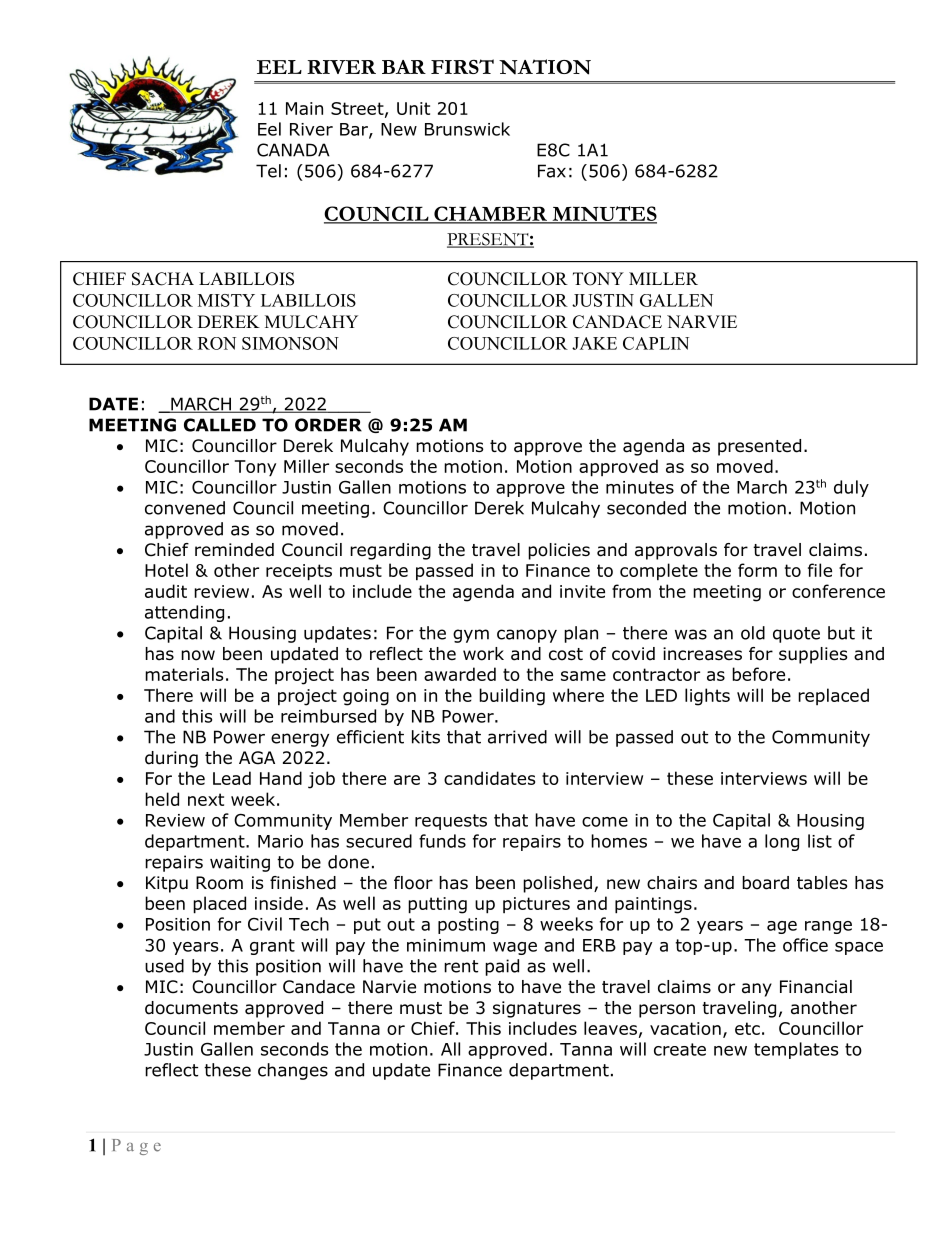 The height and width of the document is (1233, 952). I want to click on CALLED, so click(220, 425).
